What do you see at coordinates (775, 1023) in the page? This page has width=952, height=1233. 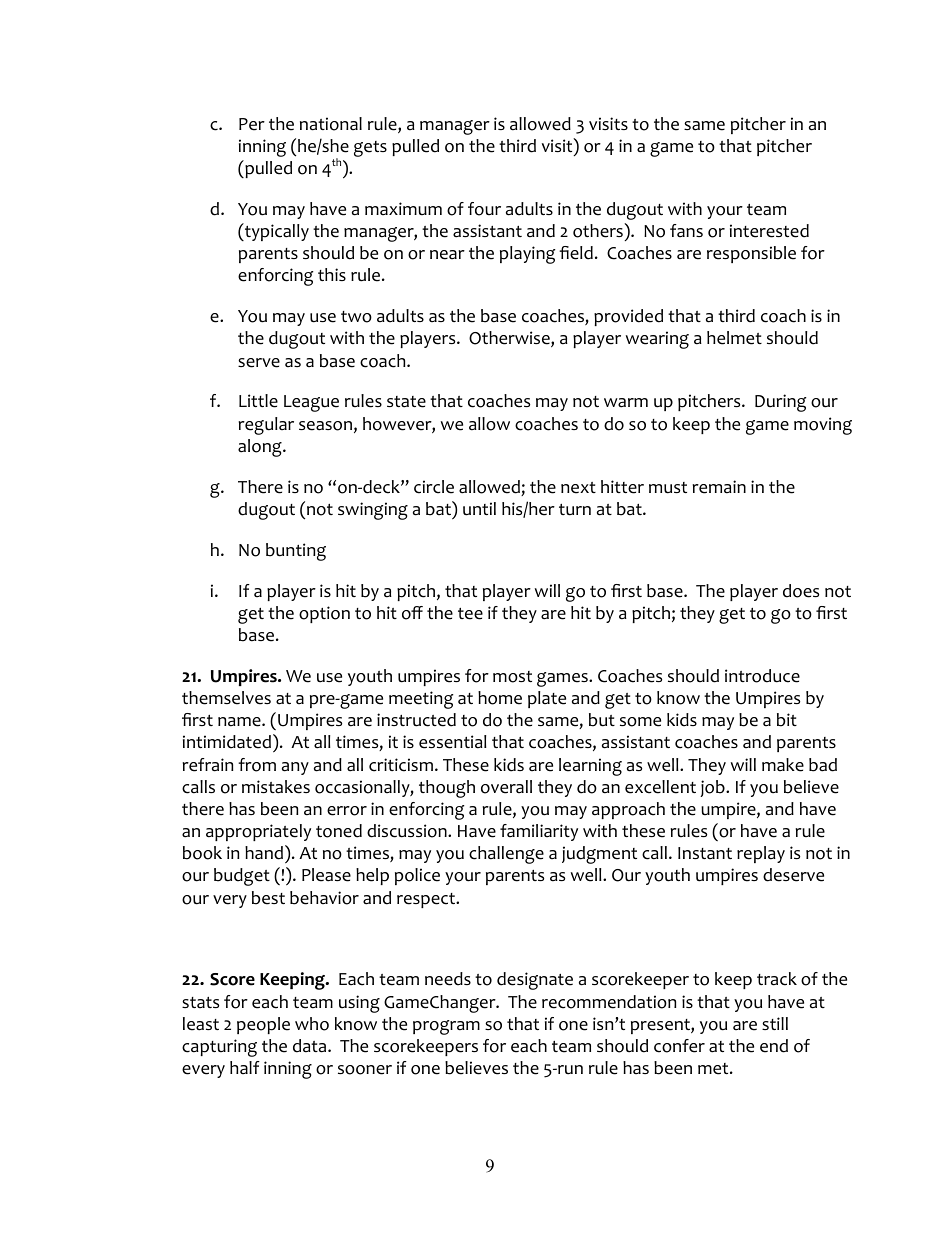 I see `still` at bounding box center [775, 1023].
